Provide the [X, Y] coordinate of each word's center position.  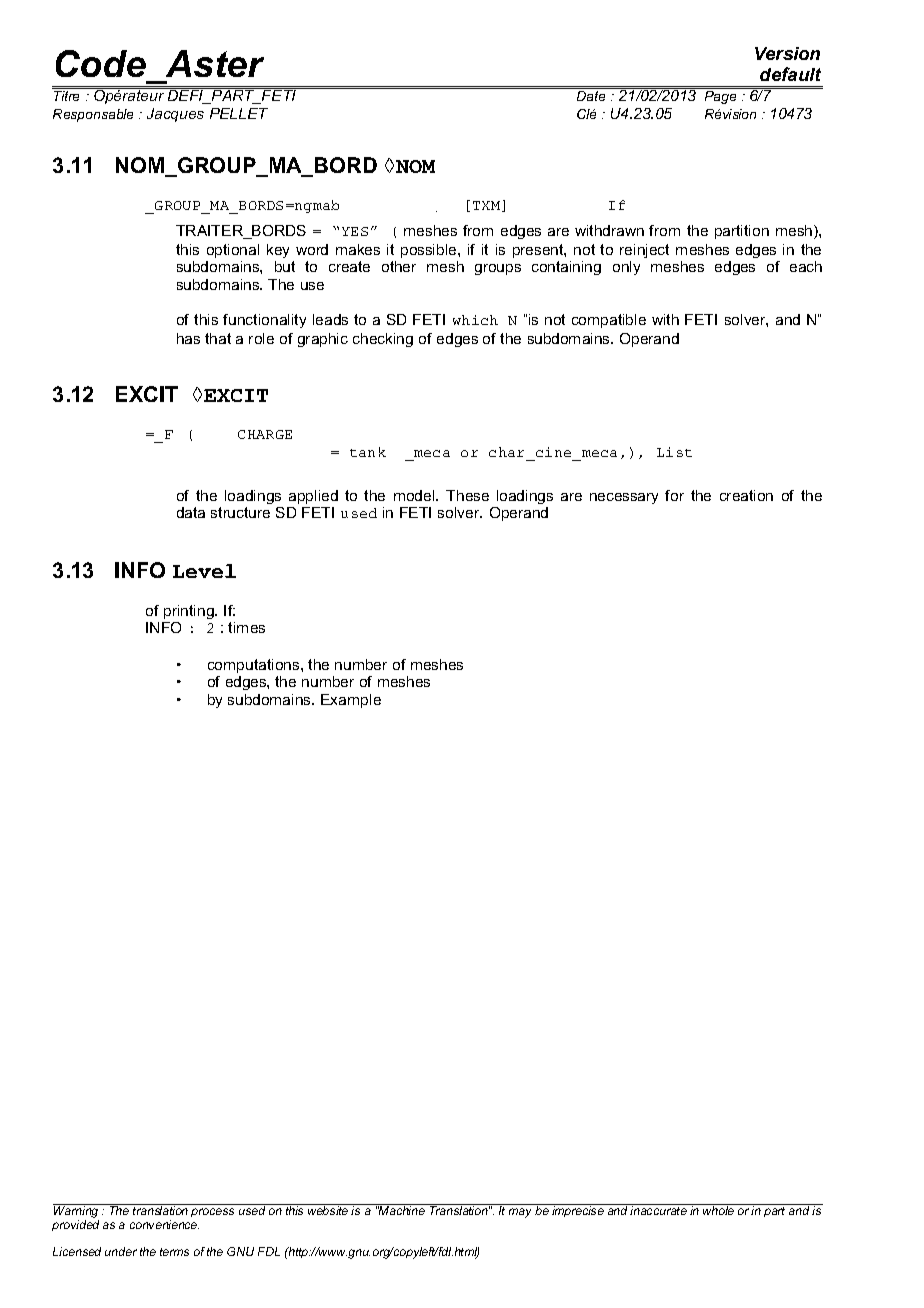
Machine [402, 1209]
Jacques [175, 115]
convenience [164, 1224]
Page [720, 97]
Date [591, 96]
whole [719, 1209]
